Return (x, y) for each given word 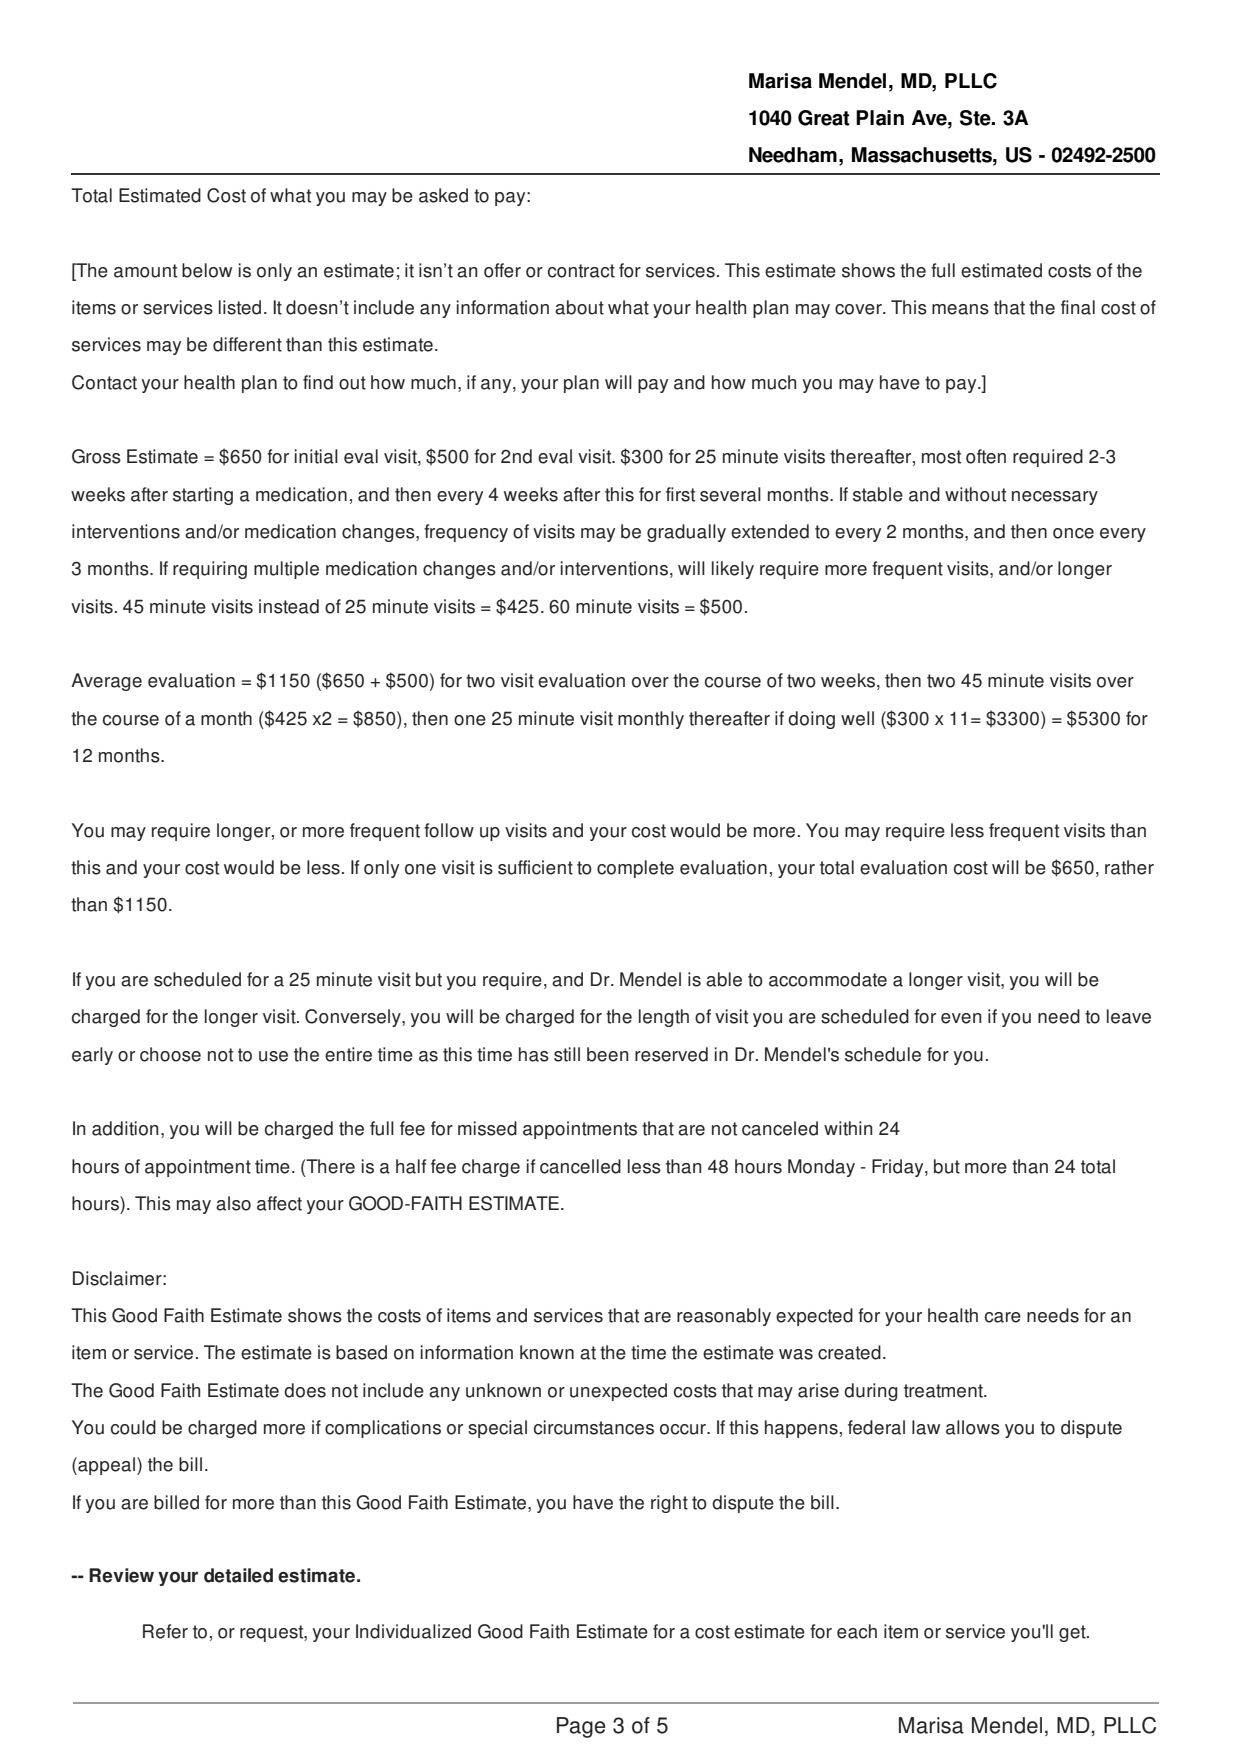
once (1073, 533)
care (1003, 1317)
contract (581, 271)
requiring (210, 570)
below (207, 270)
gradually (686, 533)
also (233, 1203)
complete (635, 869)
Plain (880, 118)
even (961, 1018)
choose (170, 1054)
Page (581, 1727)
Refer (165, 1631)
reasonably (724, 1317)
